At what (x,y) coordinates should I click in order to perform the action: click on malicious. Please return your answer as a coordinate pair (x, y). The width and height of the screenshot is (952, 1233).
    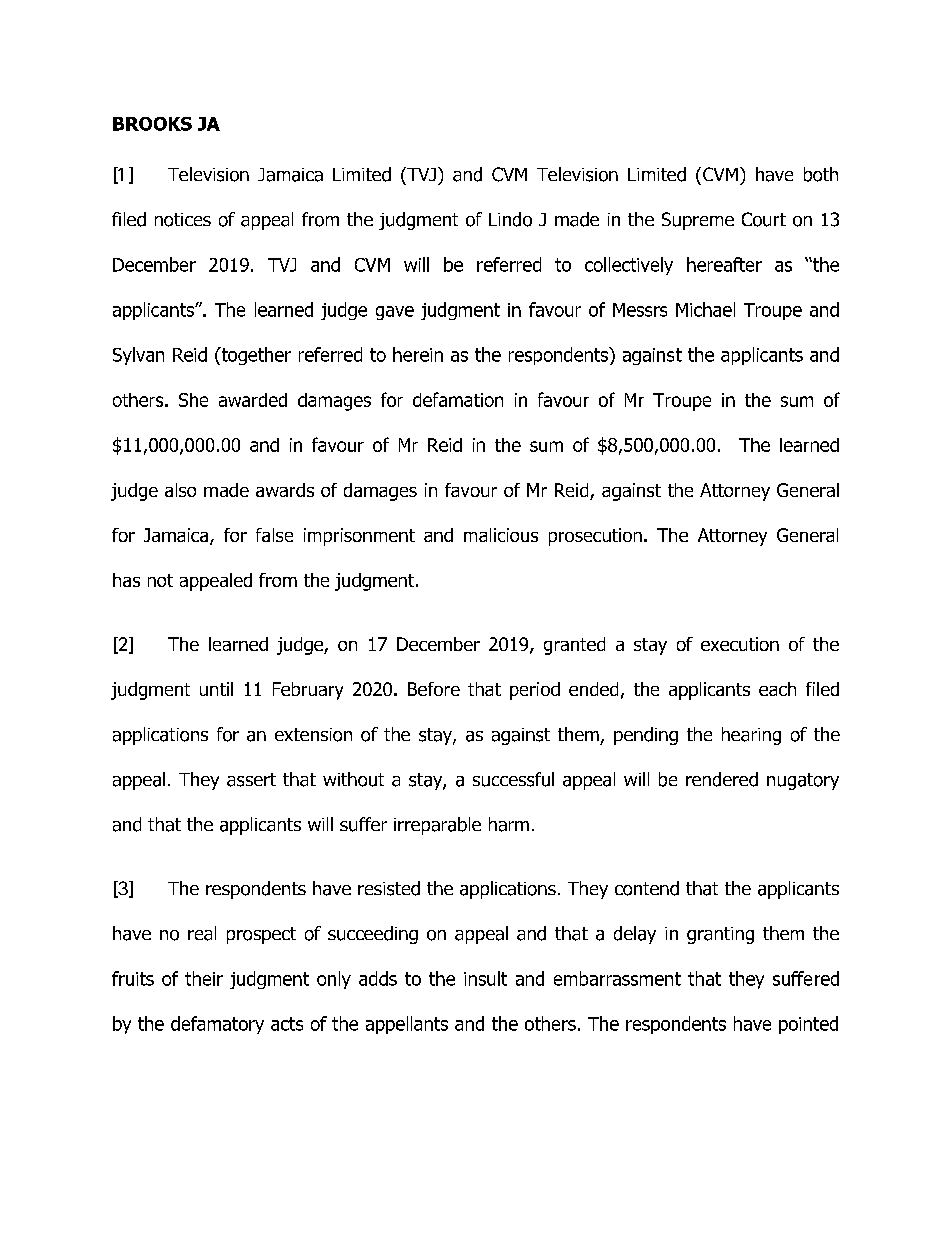
    Looking at the image, I should click on (501, 535).
